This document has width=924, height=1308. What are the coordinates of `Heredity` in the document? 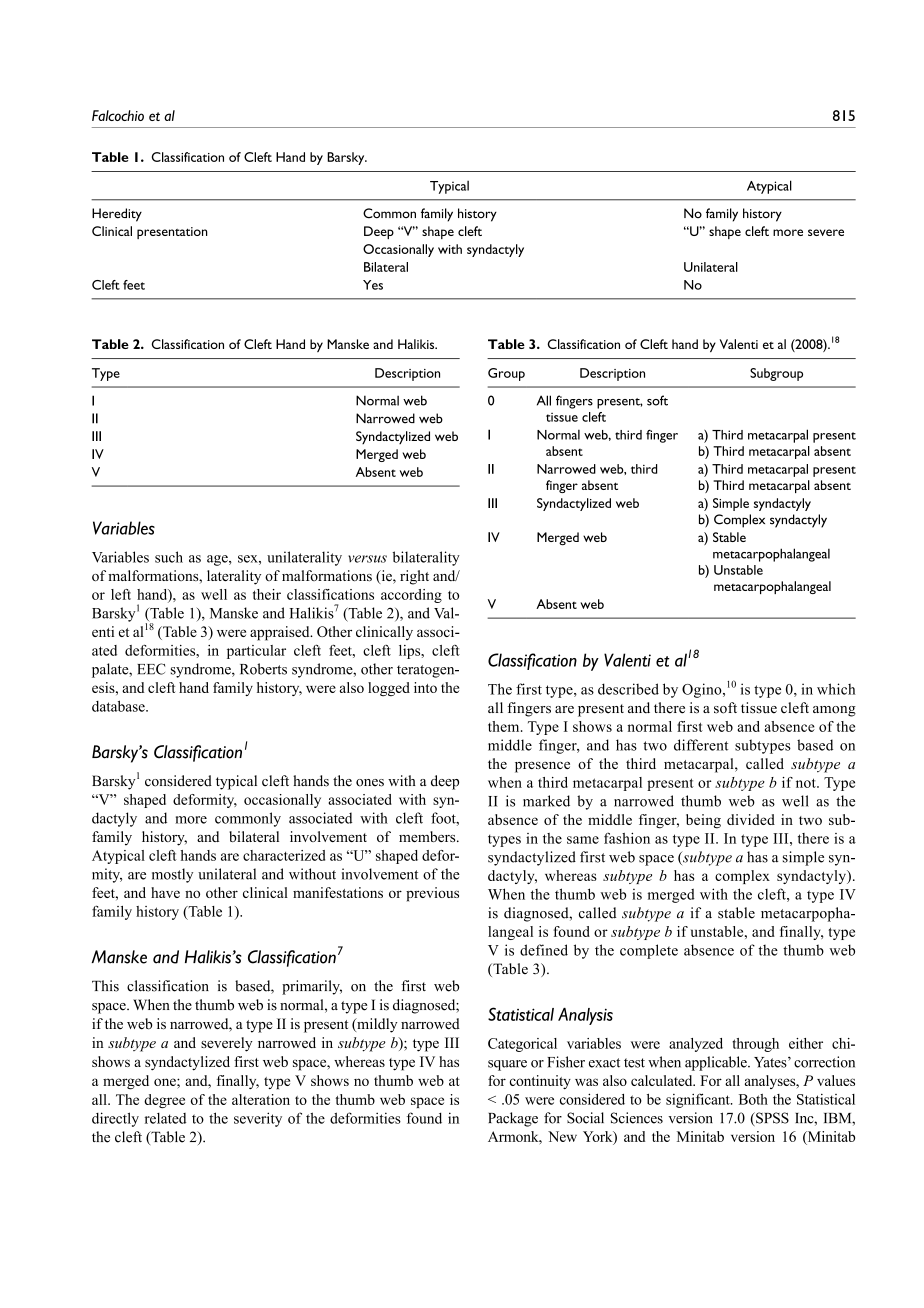 It's located at (117, 215).
